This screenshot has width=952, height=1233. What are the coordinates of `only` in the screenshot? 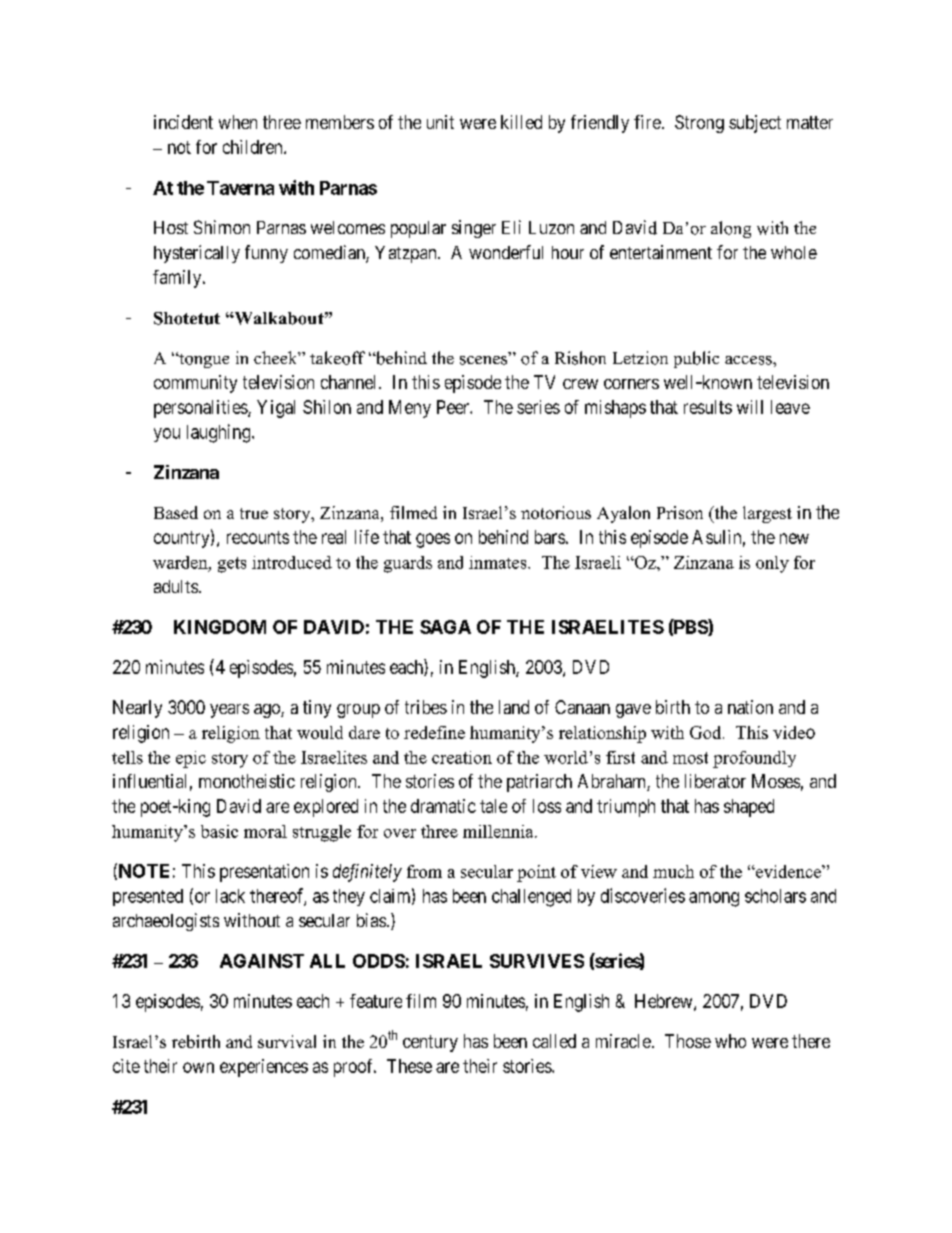 It's located at (772, 564).
